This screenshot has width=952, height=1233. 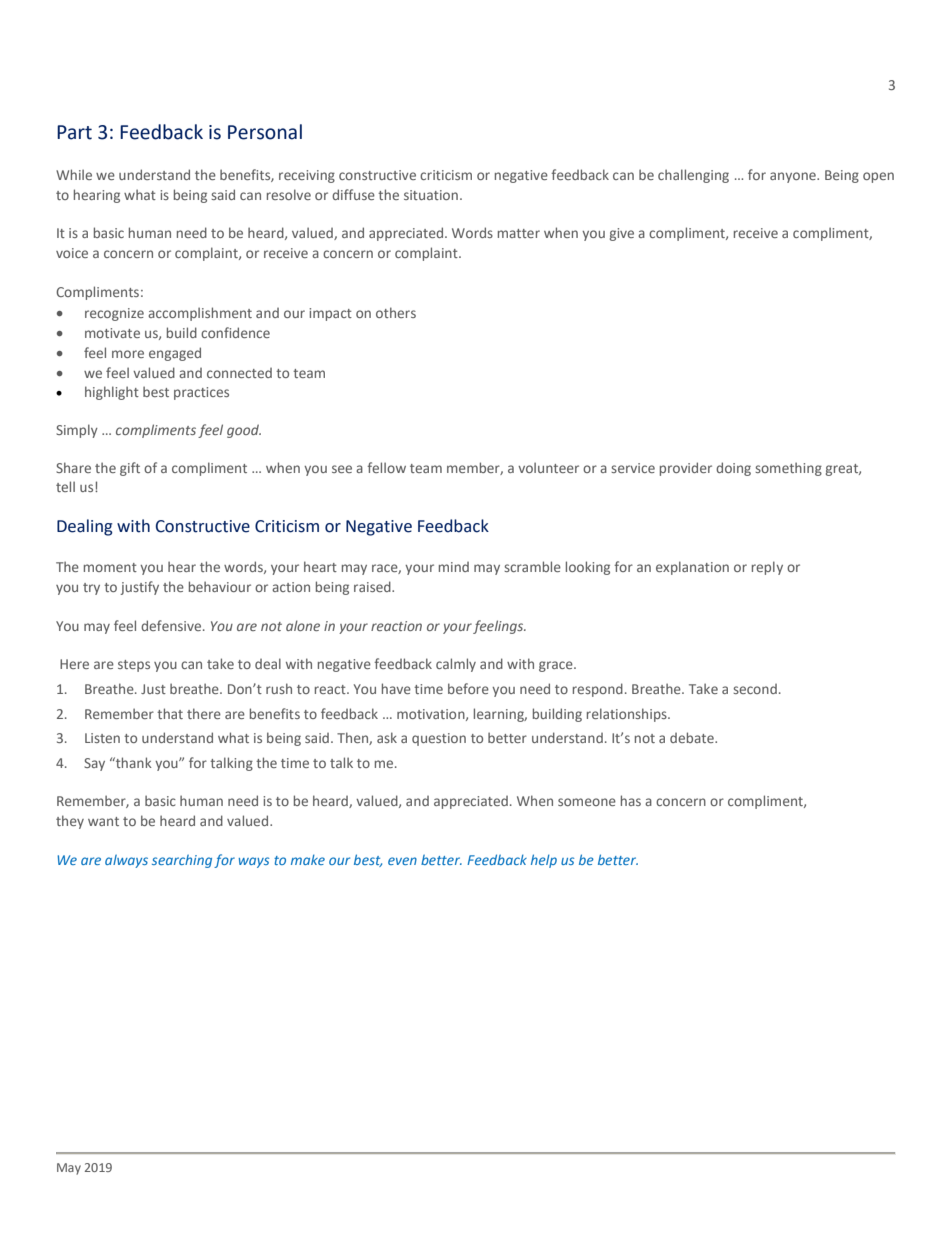 What do you see at coordinates (548, 467) in the screenshot?
I see `volunteer` at bounding box center [548, 467].
